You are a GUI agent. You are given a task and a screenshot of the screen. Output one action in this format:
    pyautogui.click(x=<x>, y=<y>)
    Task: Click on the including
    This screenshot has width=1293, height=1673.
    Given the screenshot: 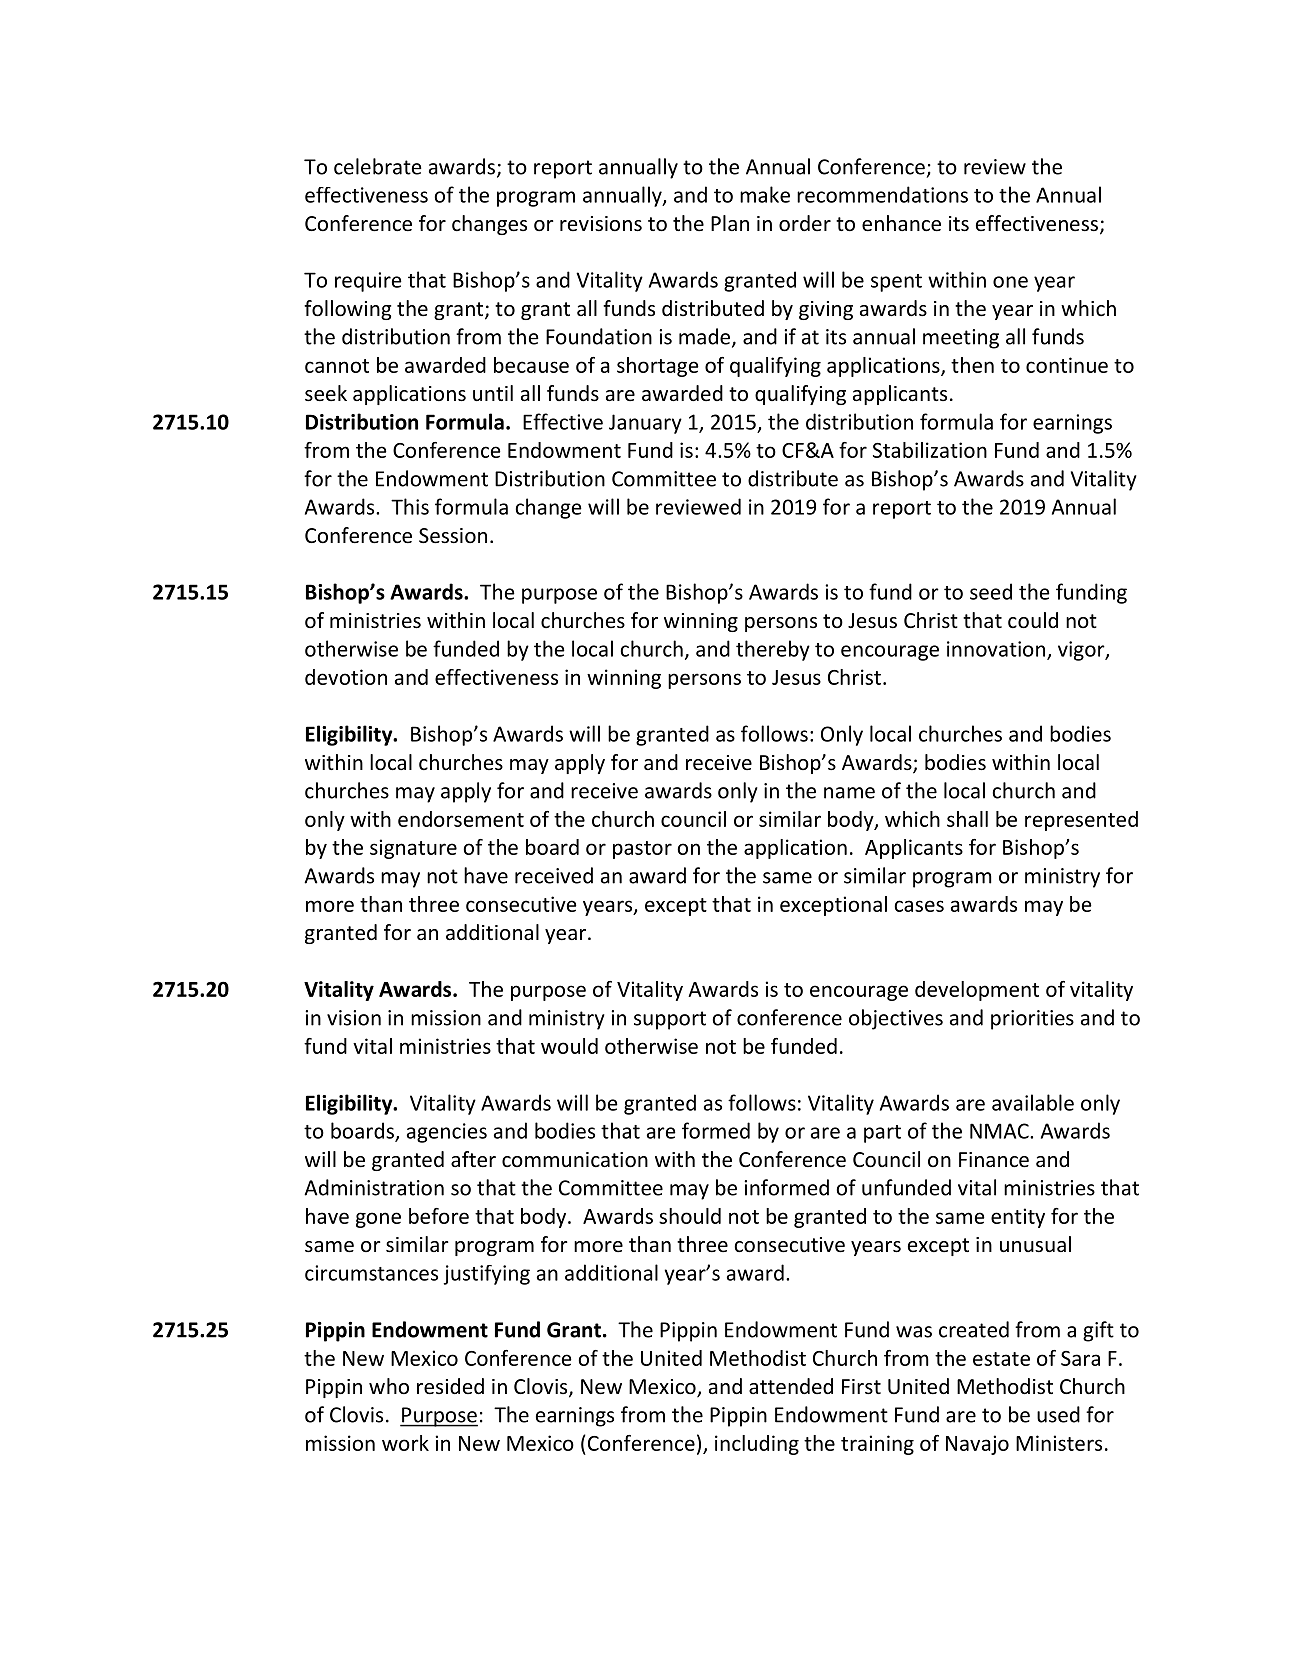 What is the action you would take?
    pyautogui.click(x=757, y=1445)
